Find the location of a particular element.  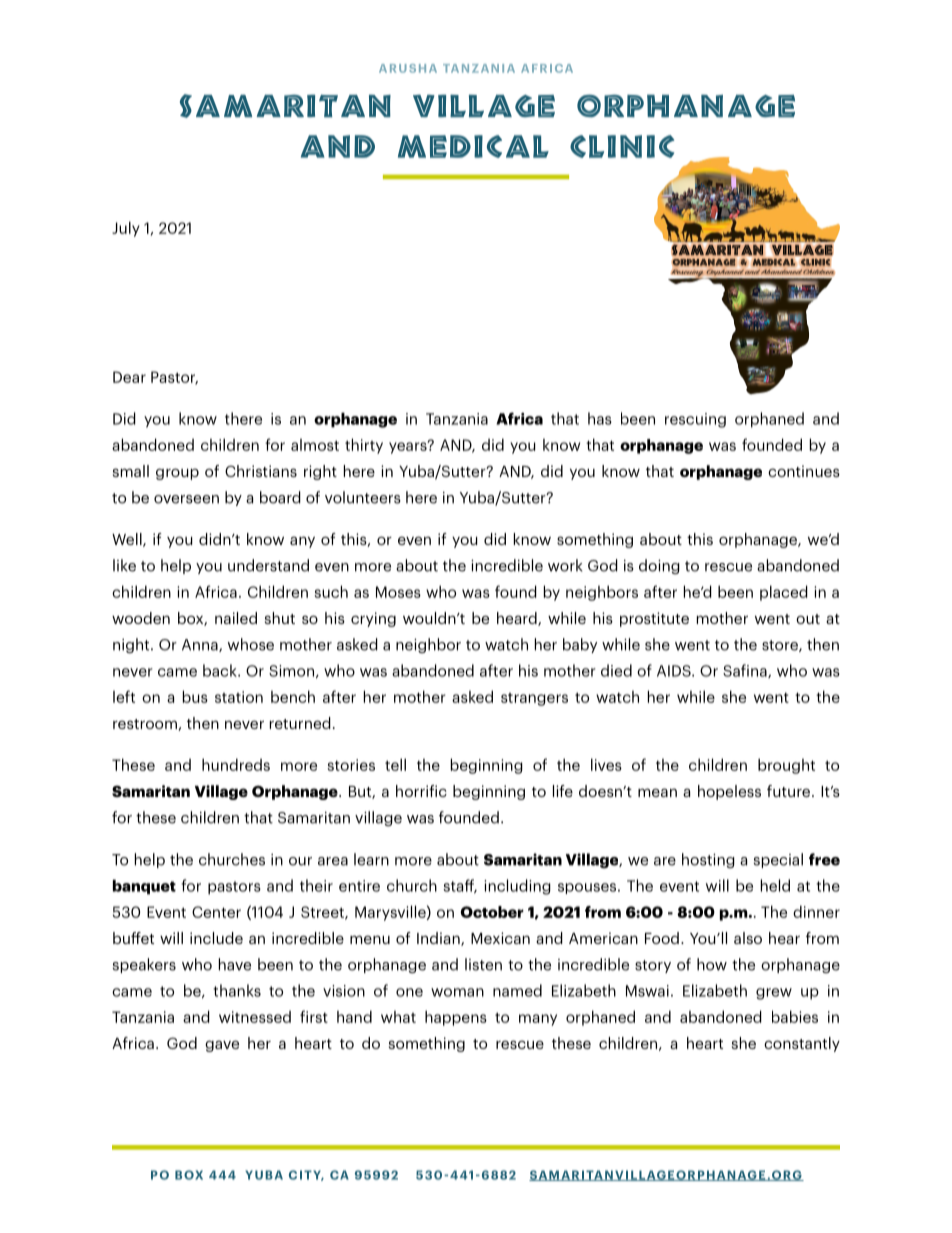

Dear is located at coordinates (129, 377).
